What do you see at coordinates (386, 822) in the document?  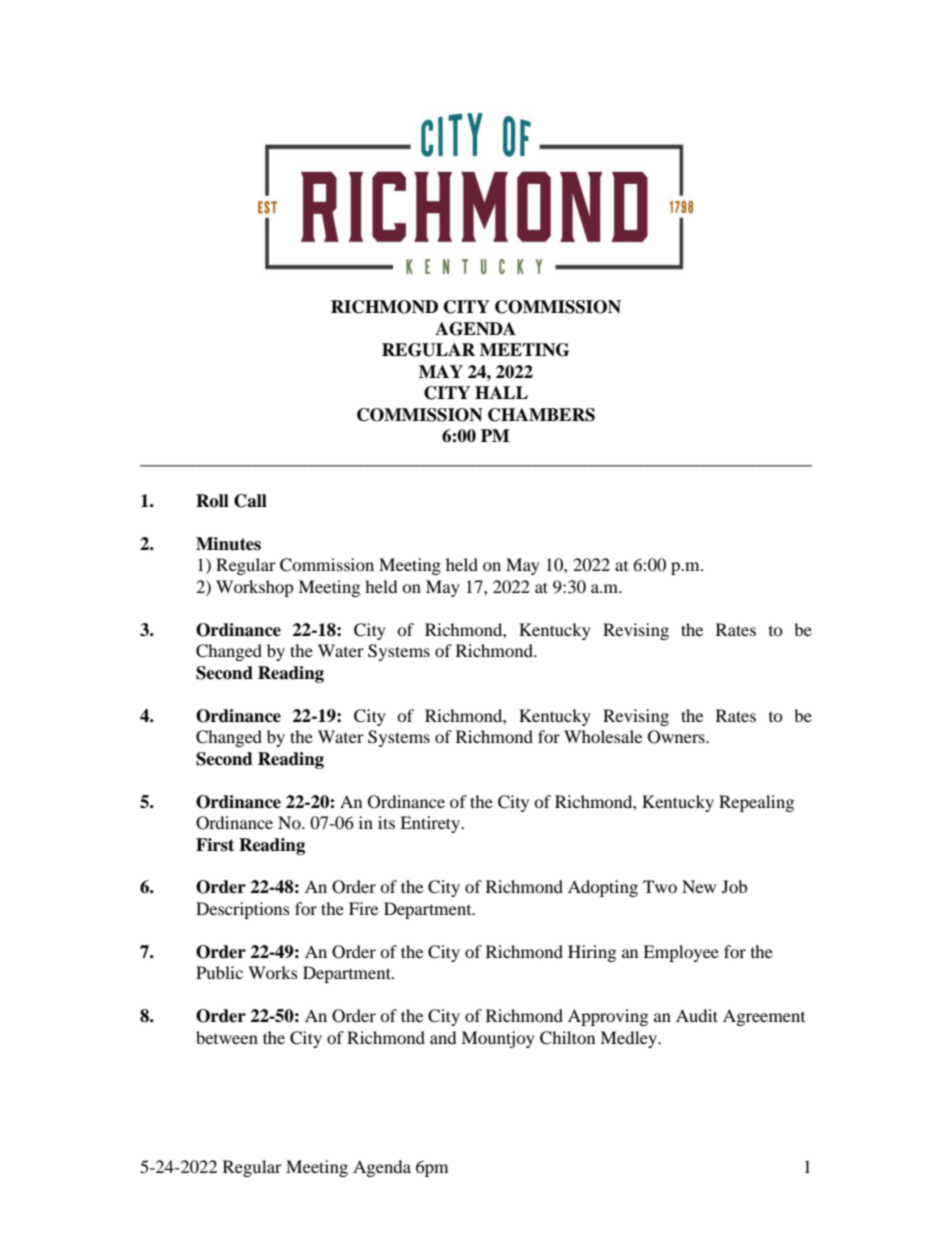 I see `its` at bounding box center [386, 822].
